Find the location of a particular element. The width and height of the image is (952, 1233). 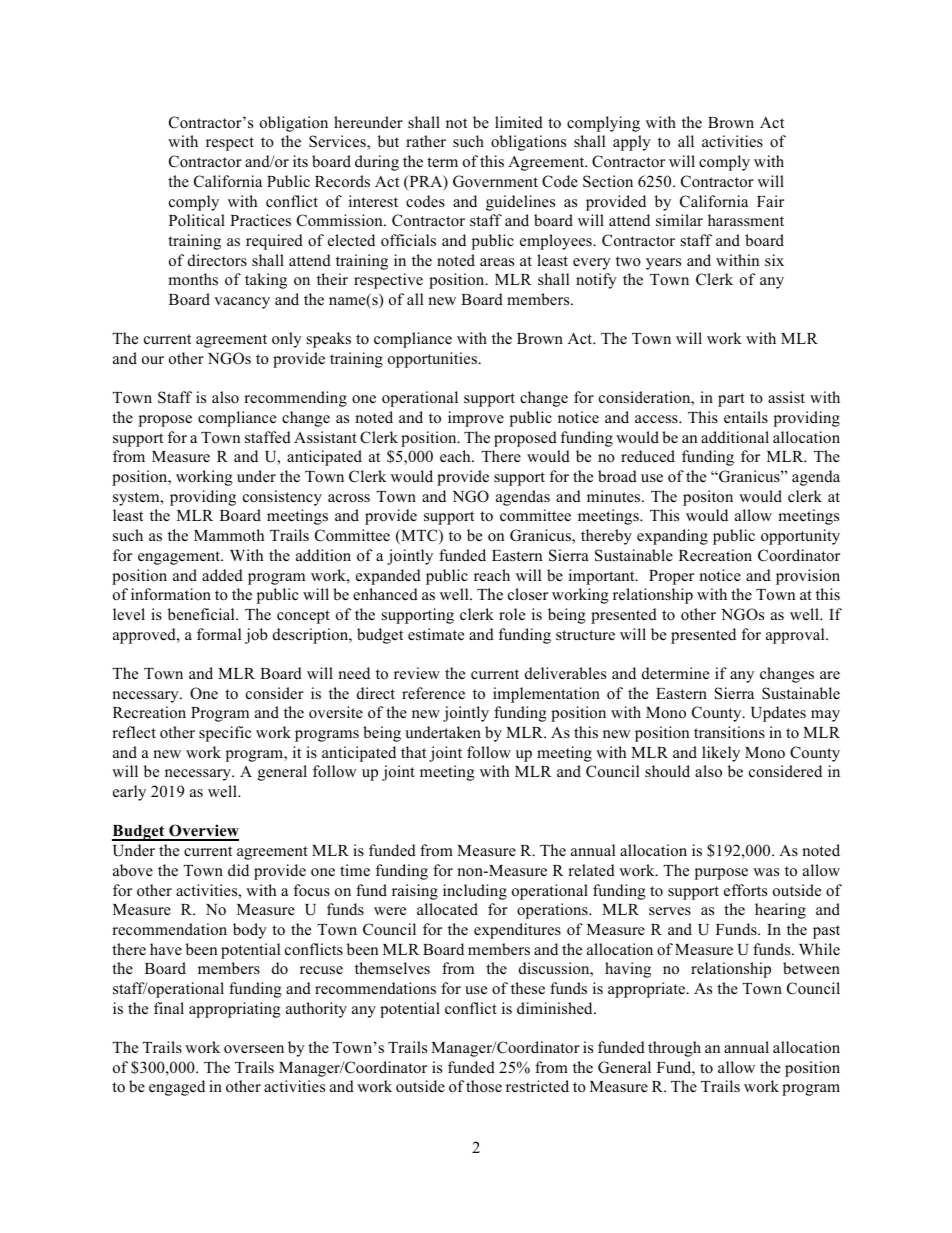

those is located at coordinates (484, 1086).
